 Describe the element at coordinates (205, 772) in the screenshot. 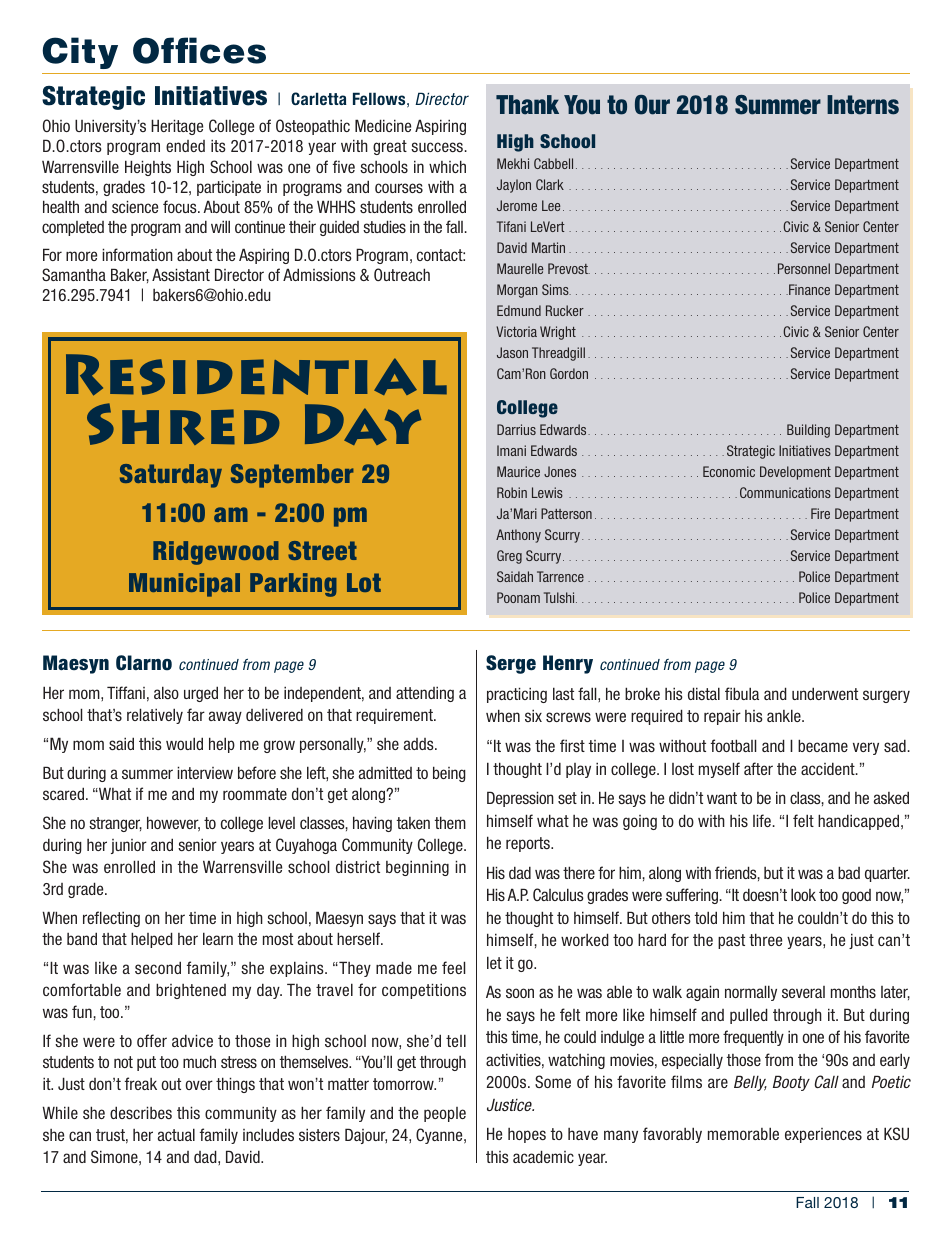

I see `interview` at that location.
